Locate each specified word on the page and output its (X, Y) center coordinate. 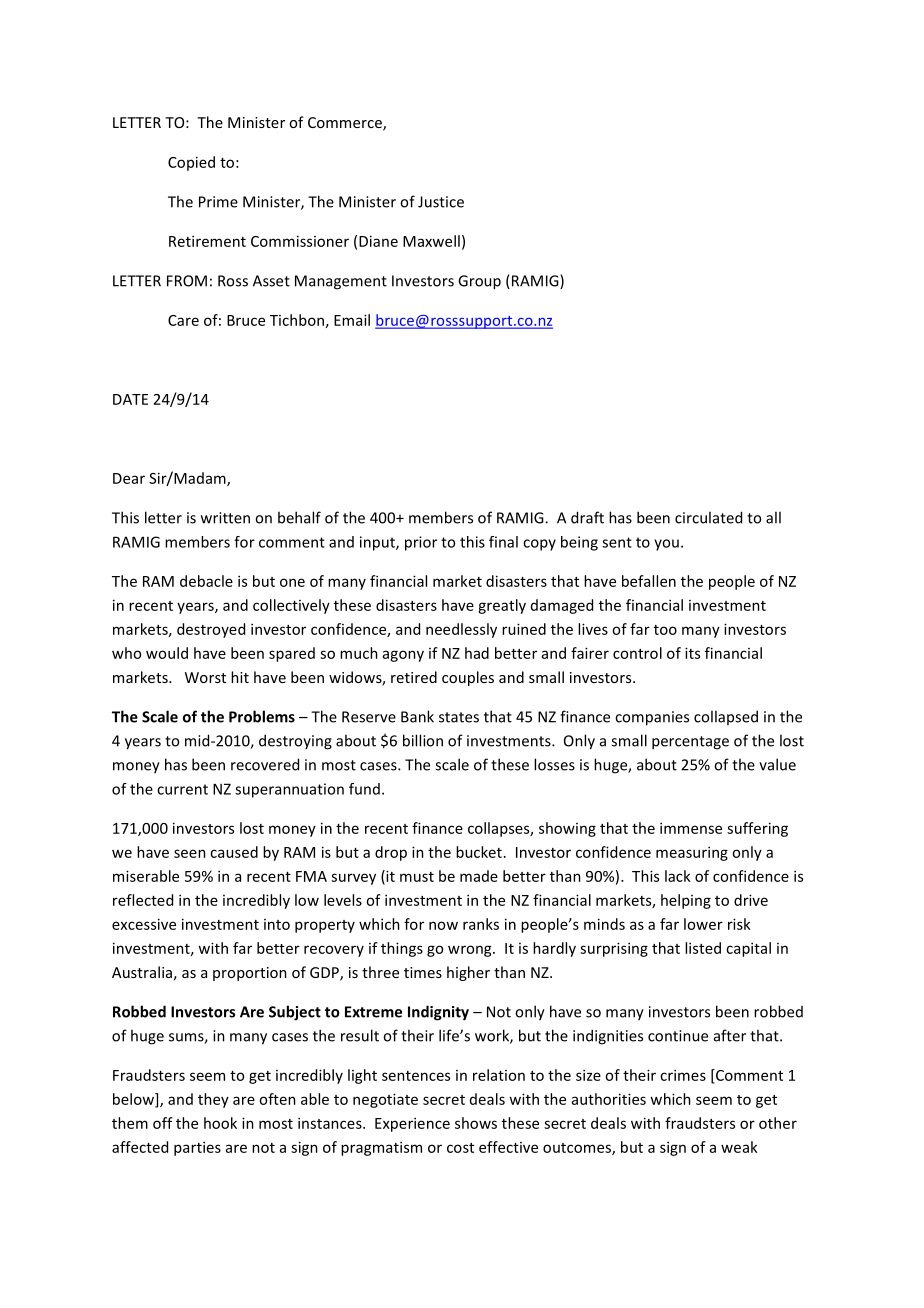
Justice (441, 202)
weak (739, 1147)
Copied (191, 163)
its (692, 653)
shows (476, 1123)
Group (479, 282)
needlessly (461, 630)
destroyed (211, 630)
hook (220, 1123)
